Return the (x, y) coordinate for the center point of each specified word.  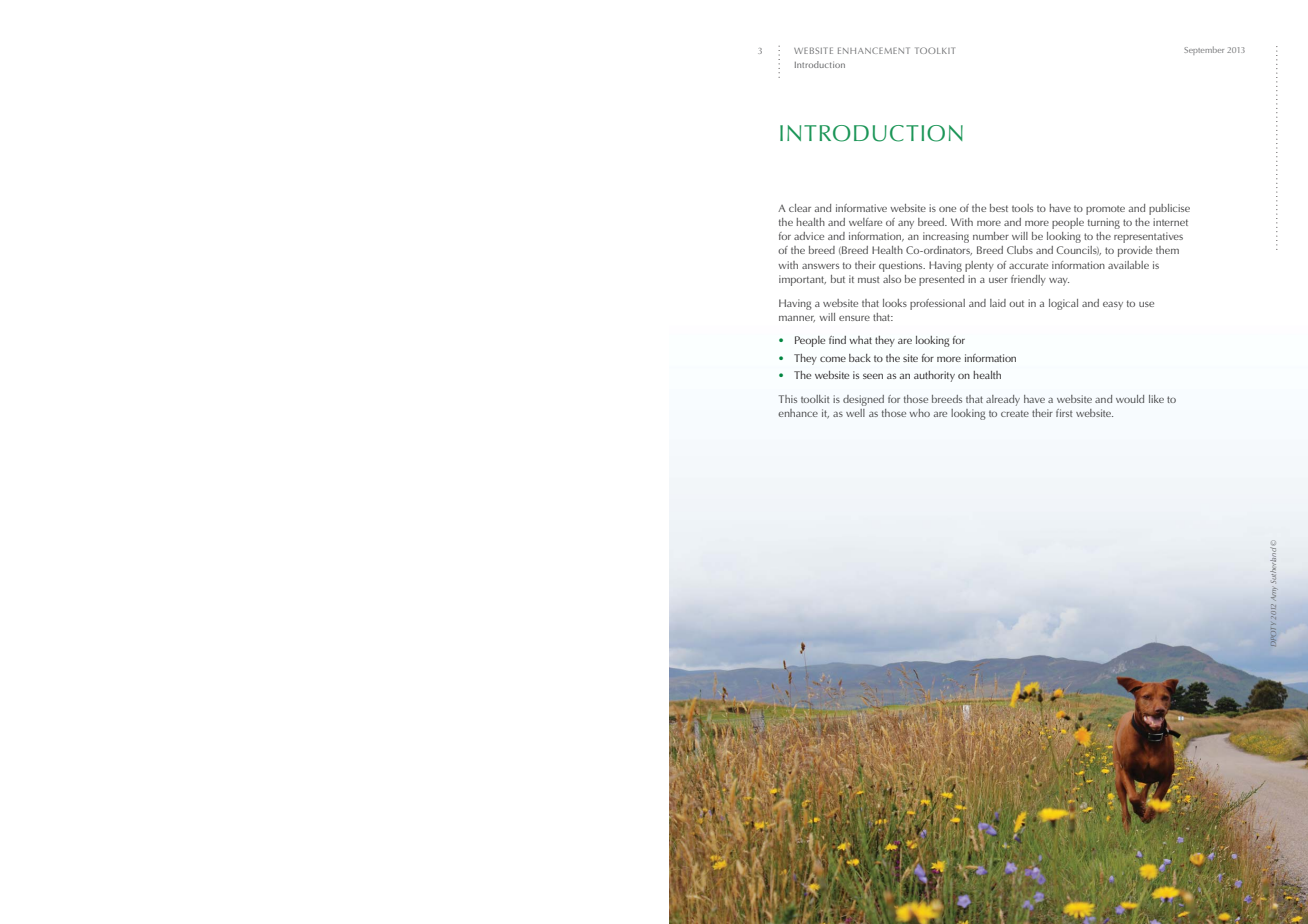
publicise (1169, 209)
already (1003, 400)
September (1204, 50)
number (991, 236)
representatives (1148, 237)
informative (861, 208)
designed (863, 400)
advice (809, 236)
